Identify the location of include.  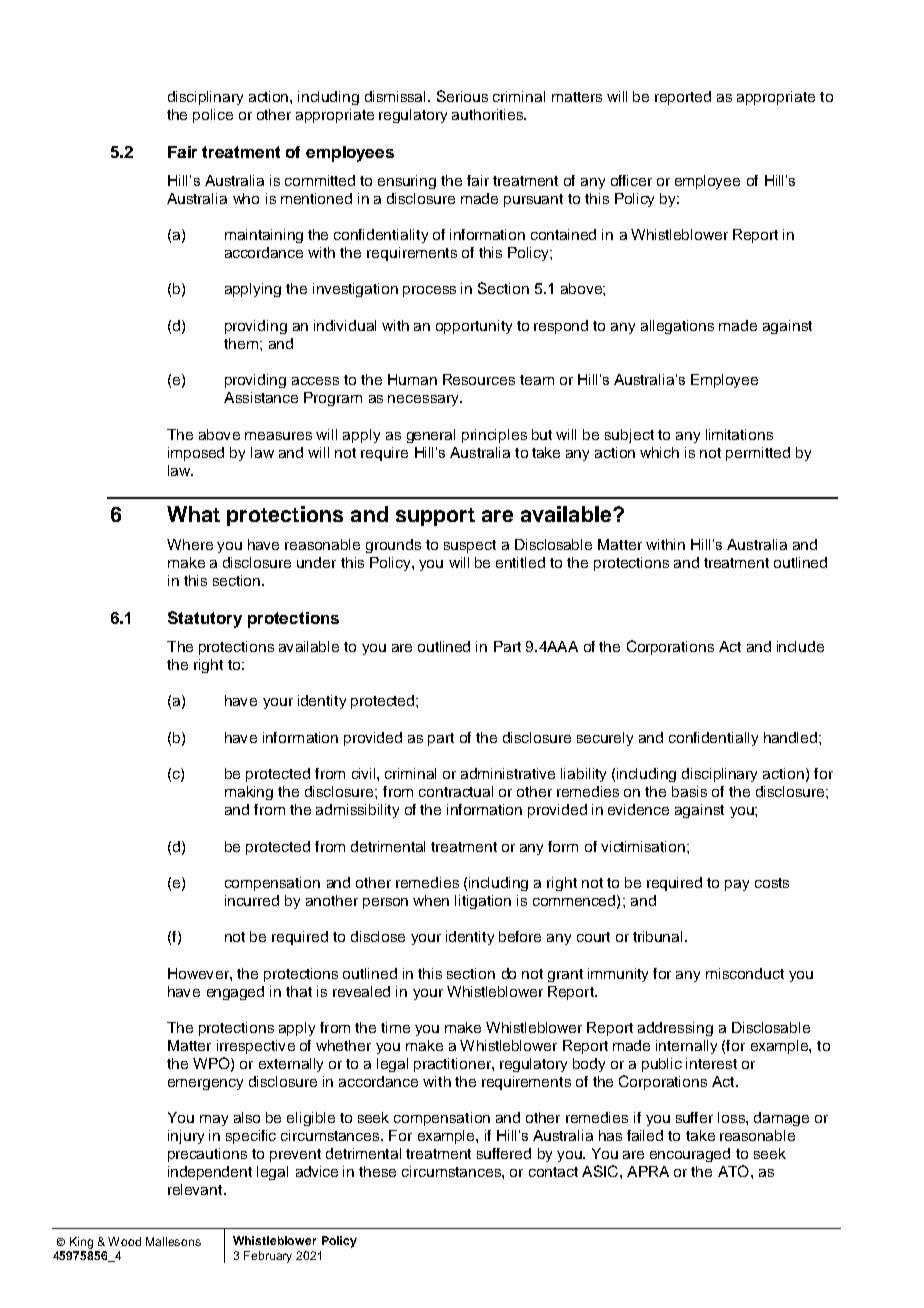
(800, 646).
